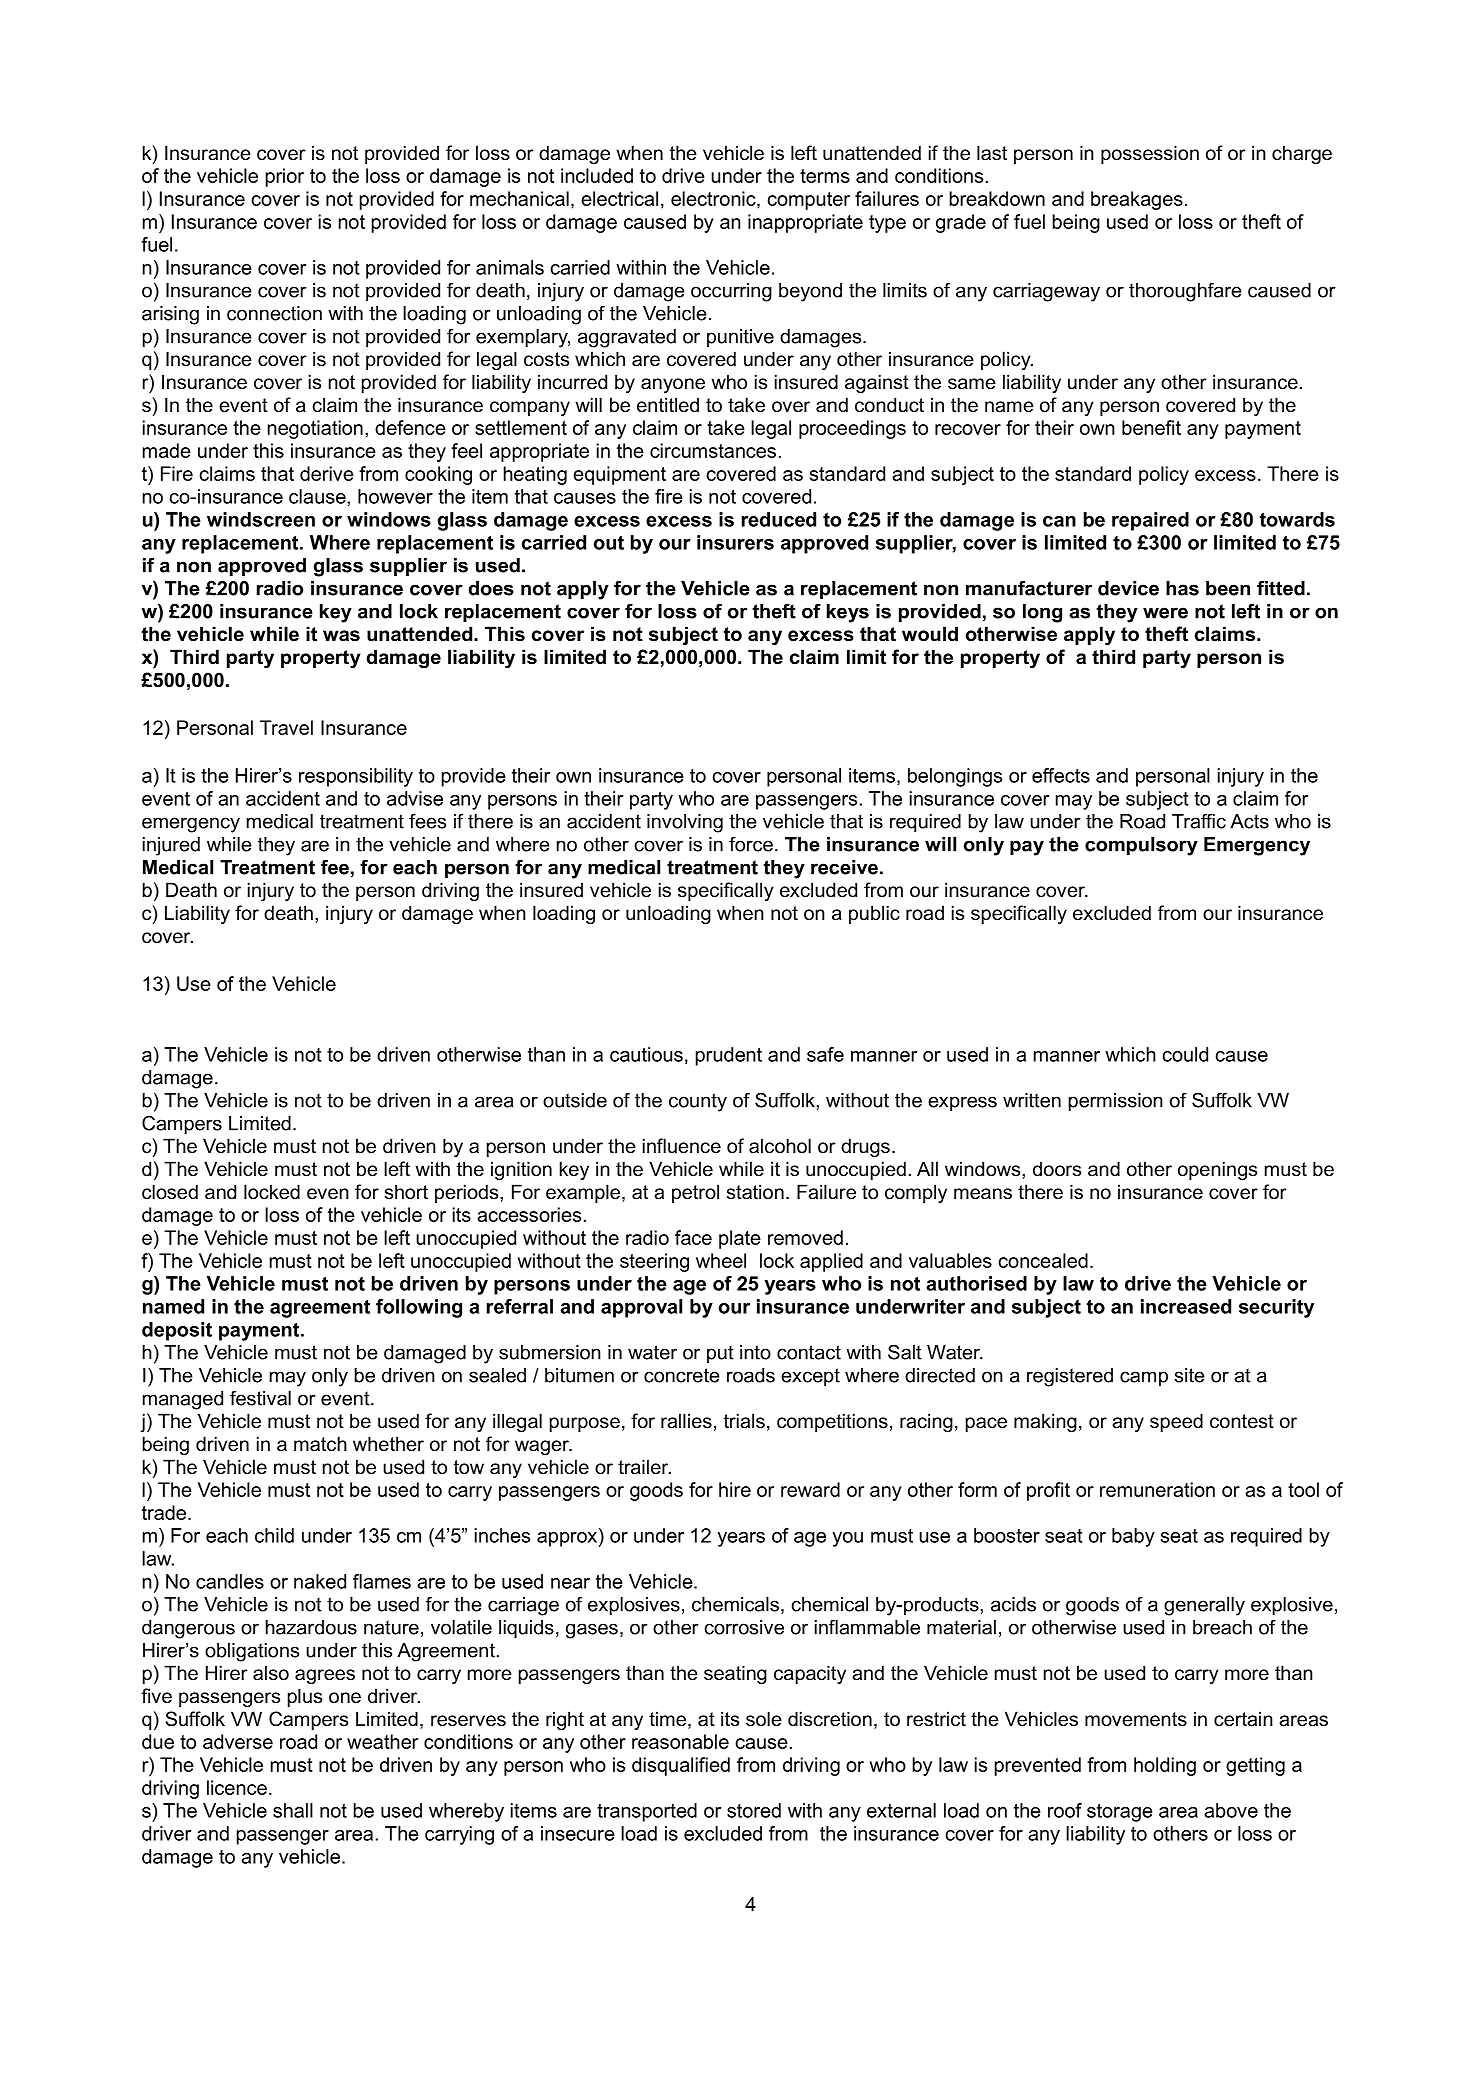 The width and height of the document is (1482, 2097). I want to click on computer, so click(808, 201).
